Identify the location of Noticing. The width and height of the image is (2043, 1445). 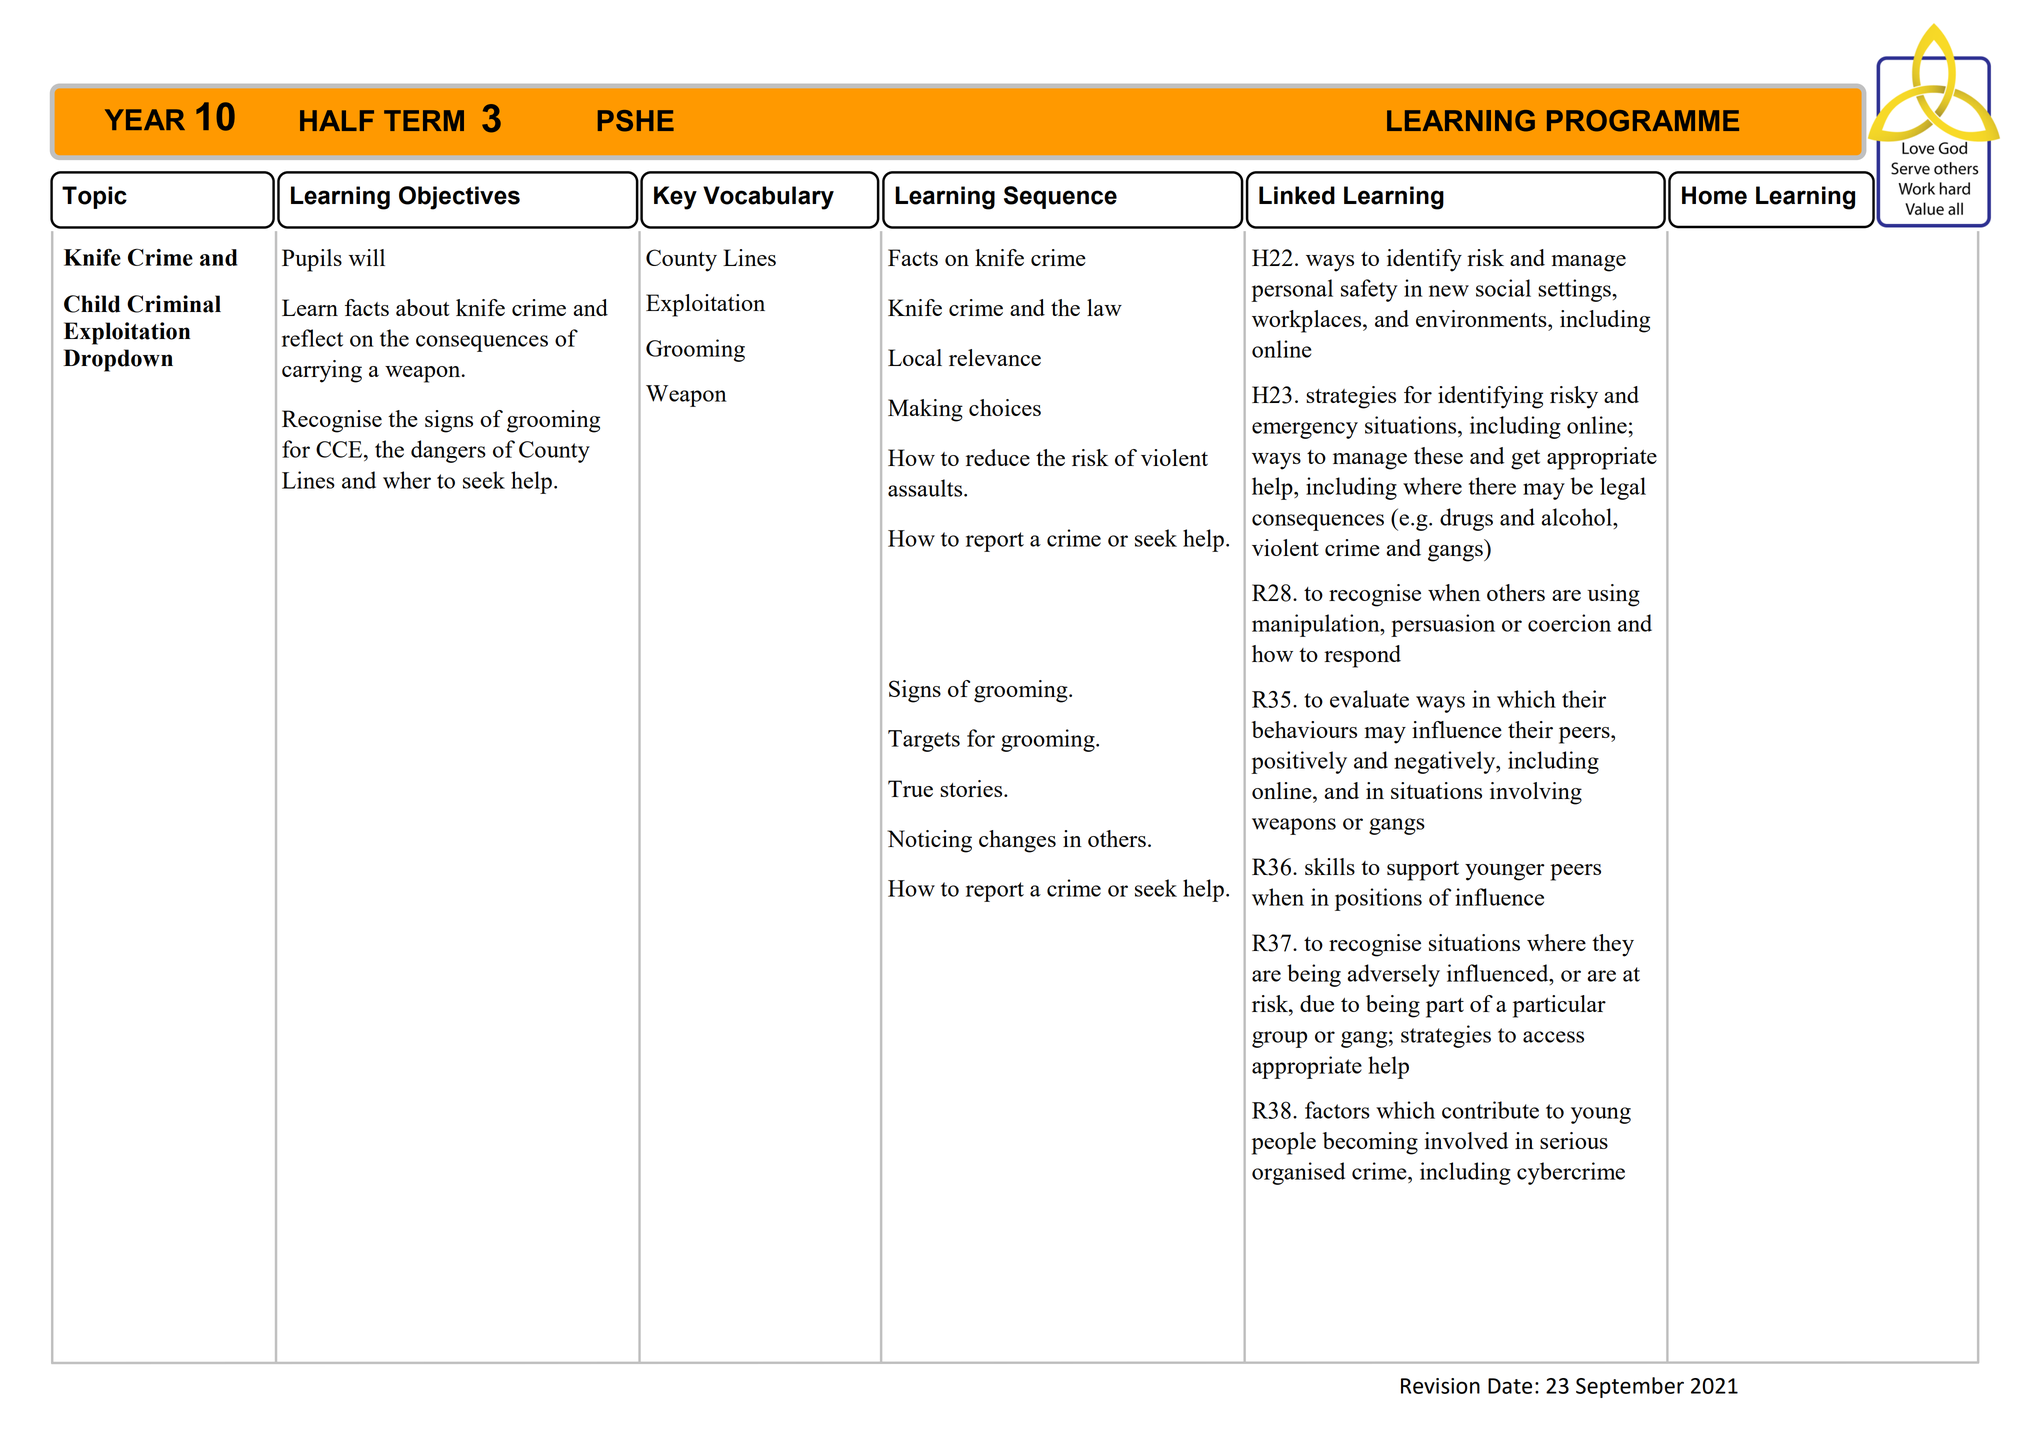
(929, 841).
